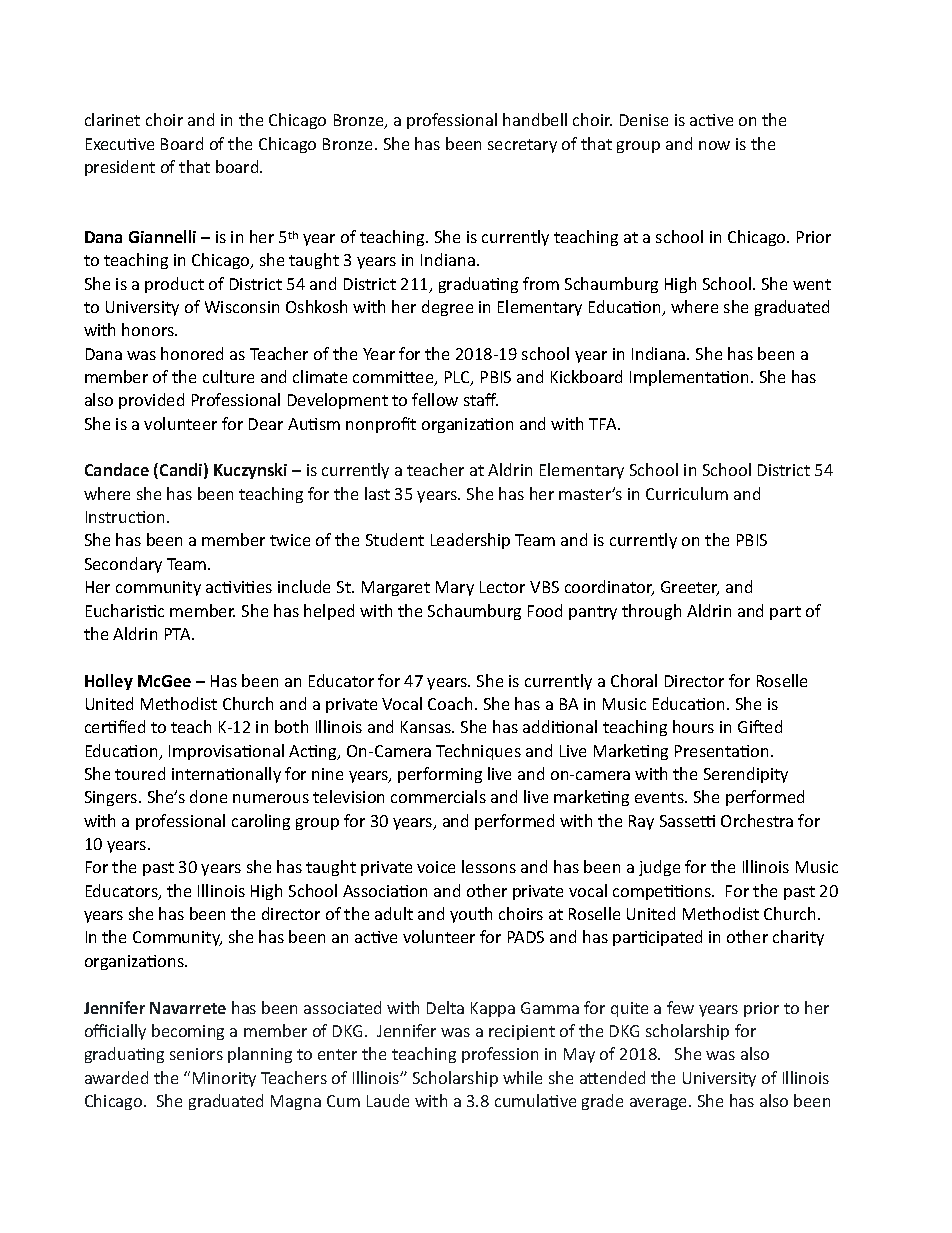  What do you see at coordinates (455, 588) in the screenshot?
I see `Mary` at bounding box center [455, 588].
